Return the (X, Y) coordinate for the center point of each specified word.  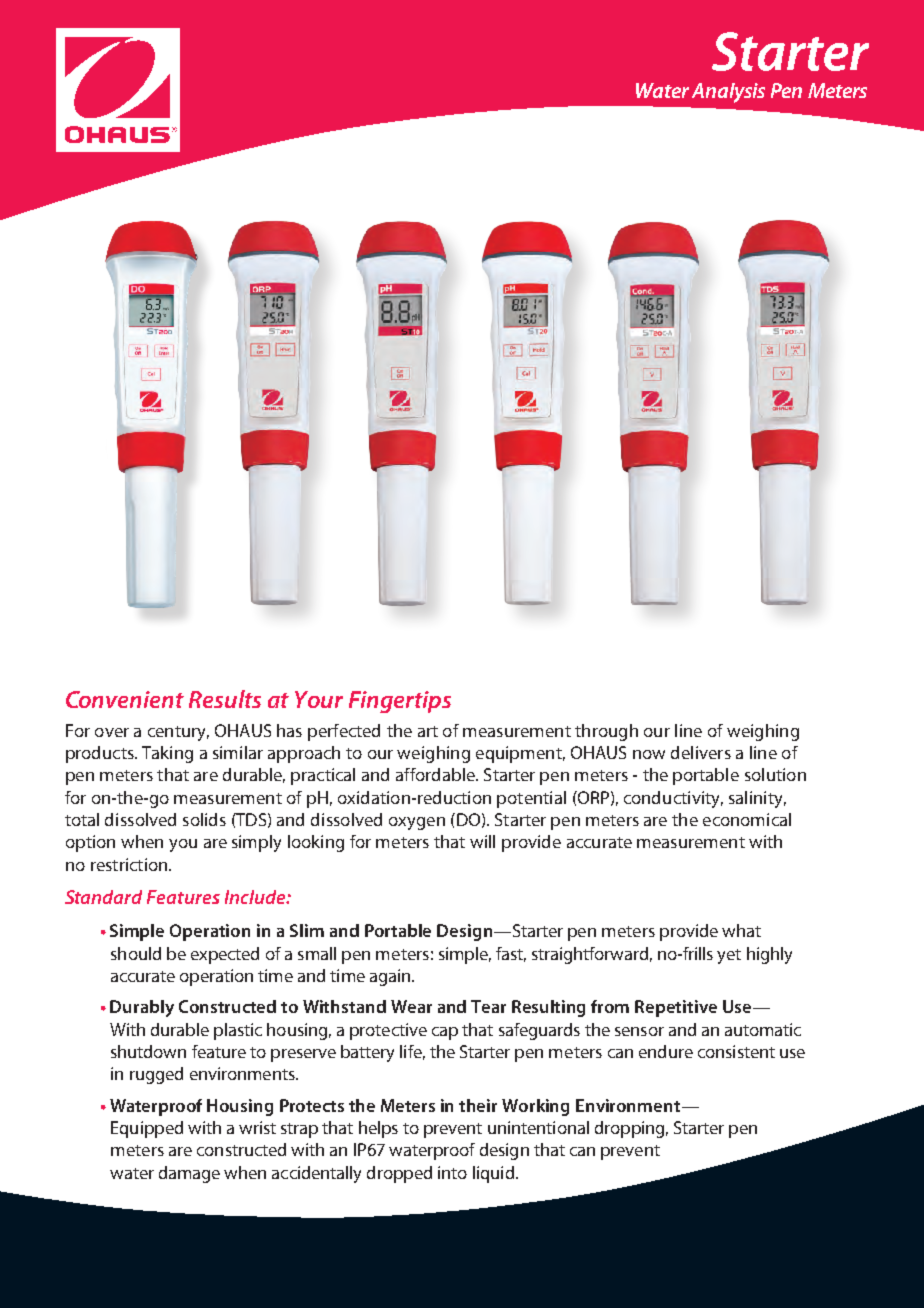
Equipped (147, 1129)
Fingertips (400, 702)
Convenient (125, 699)
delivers (701, 752)
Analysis (728, 93)
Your (319, 699)
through (606, 732)
